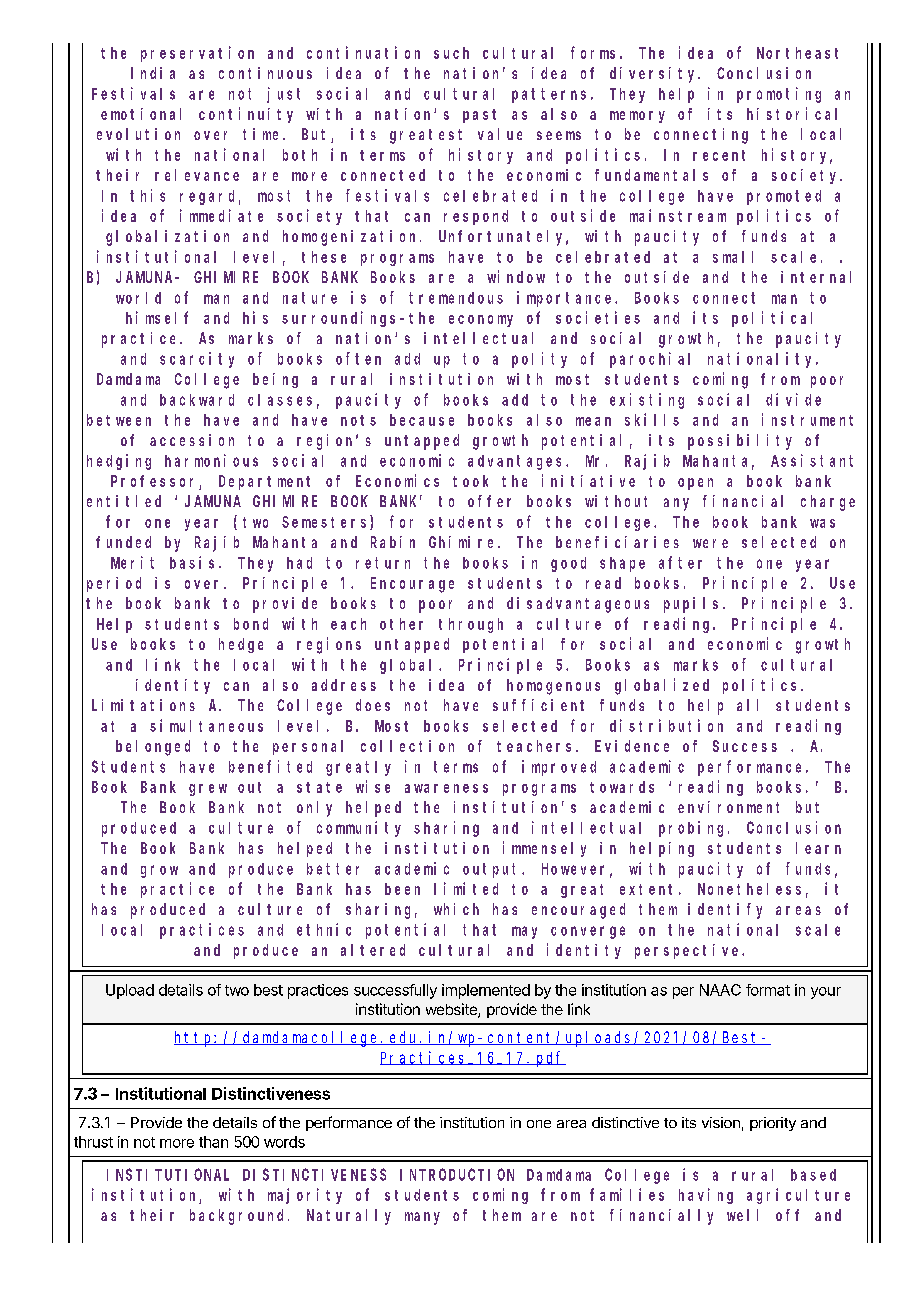 The height and width of the screenshot is (1308, 924). Describe the element at coordinates (706, 1196) in the screenshot. I see `having` at that location.
